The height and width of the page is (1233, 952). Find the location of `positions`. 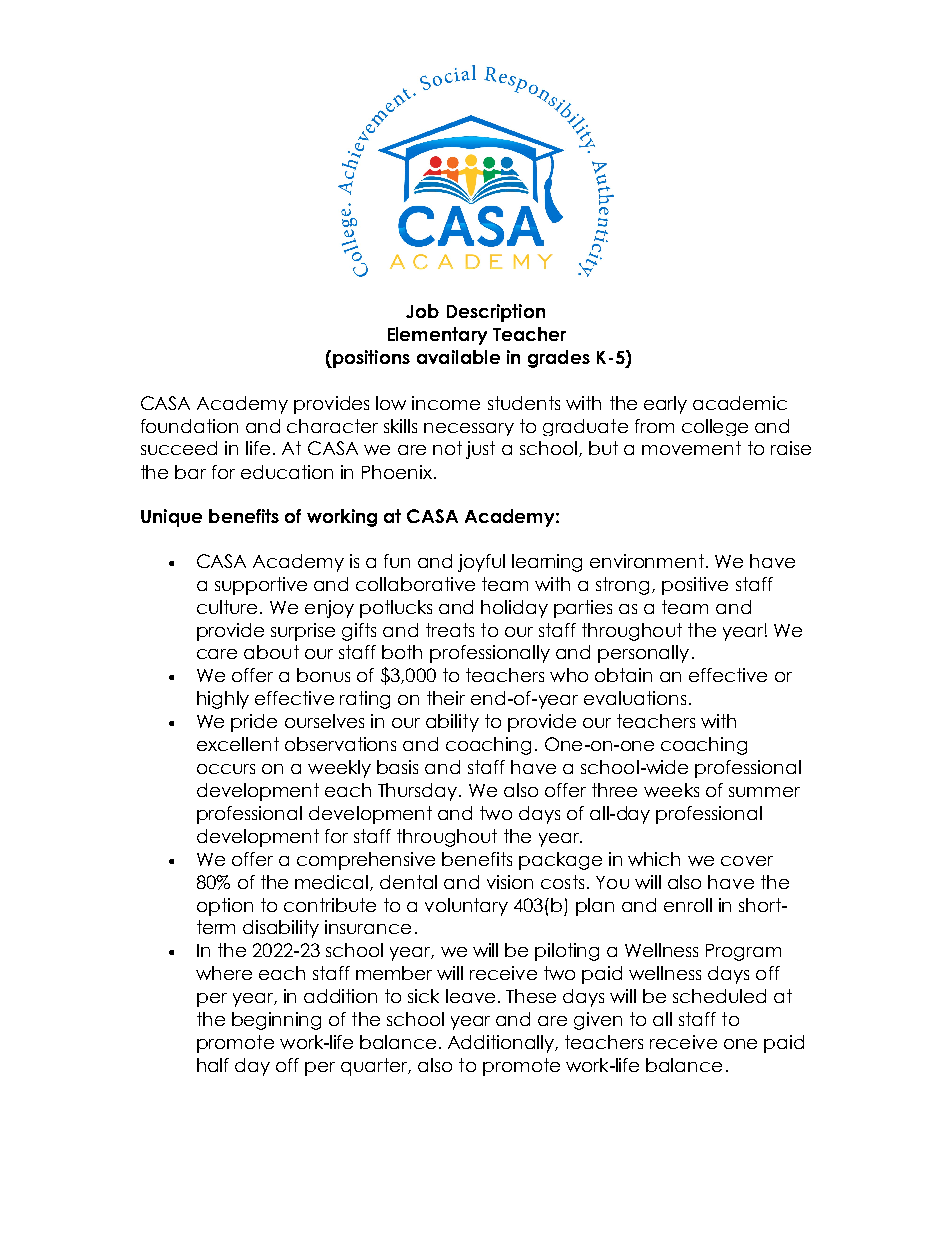

positions is located at coordinates (370, 359).
